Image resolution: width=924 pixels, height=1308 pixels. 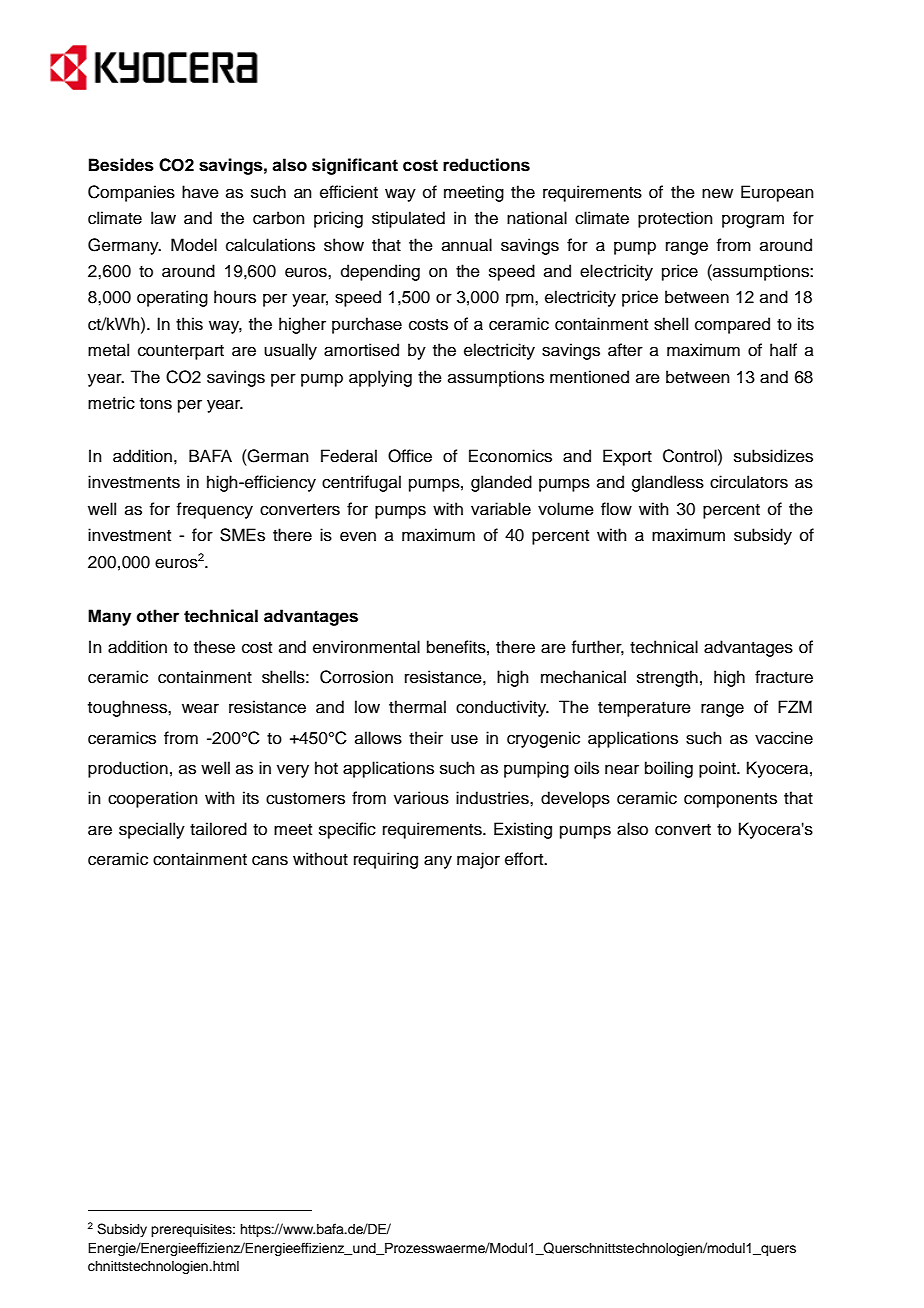 I want to click on even, so click(x=358, y=536).
